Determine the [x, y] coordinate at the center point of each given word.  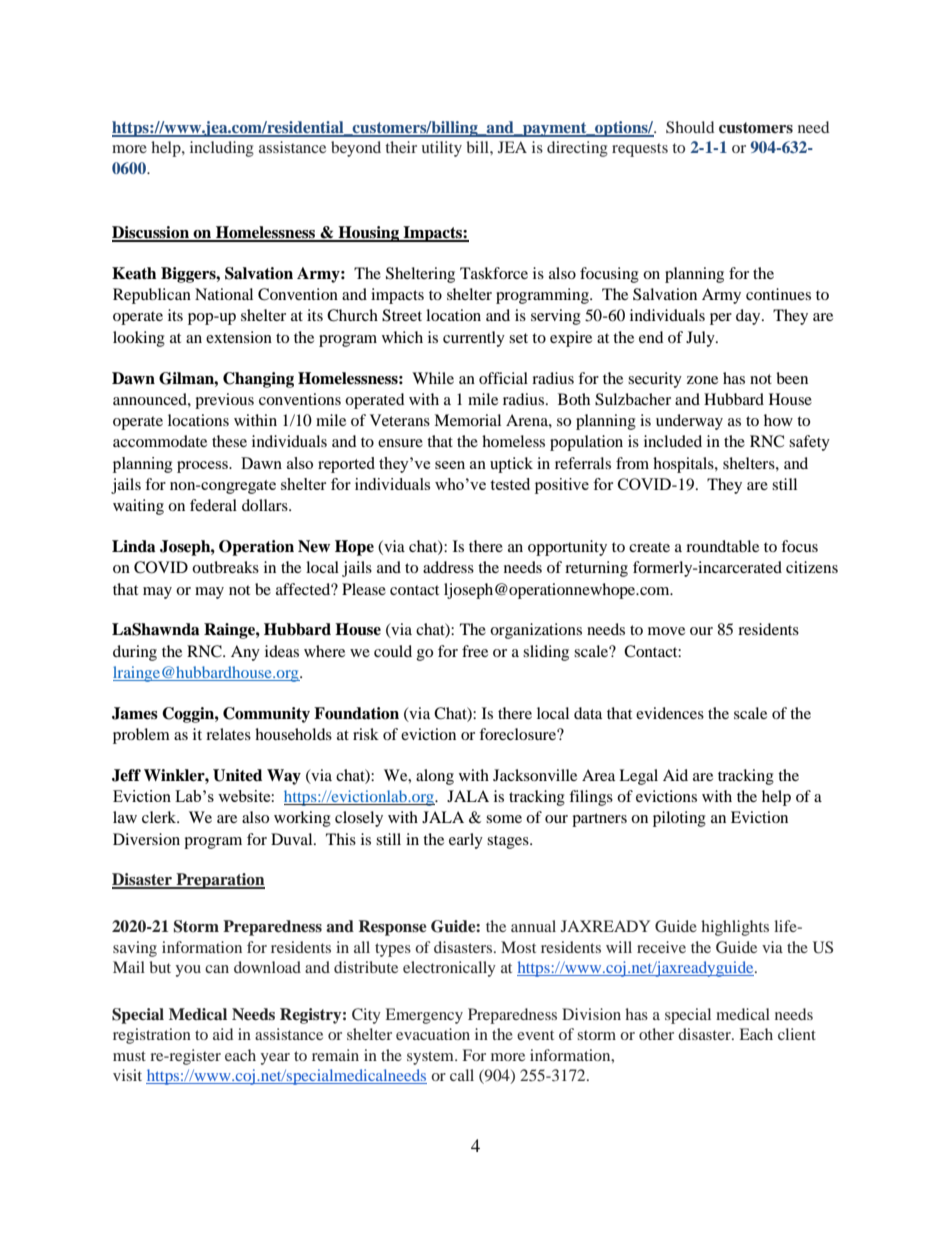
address [448, 567]
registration [152, 1036]
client [797, 1034]
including [222, 149]
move [666, 631]
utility [441, 149]
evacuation [433, 1034]
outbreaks [225, 567]
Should [690, 127]
